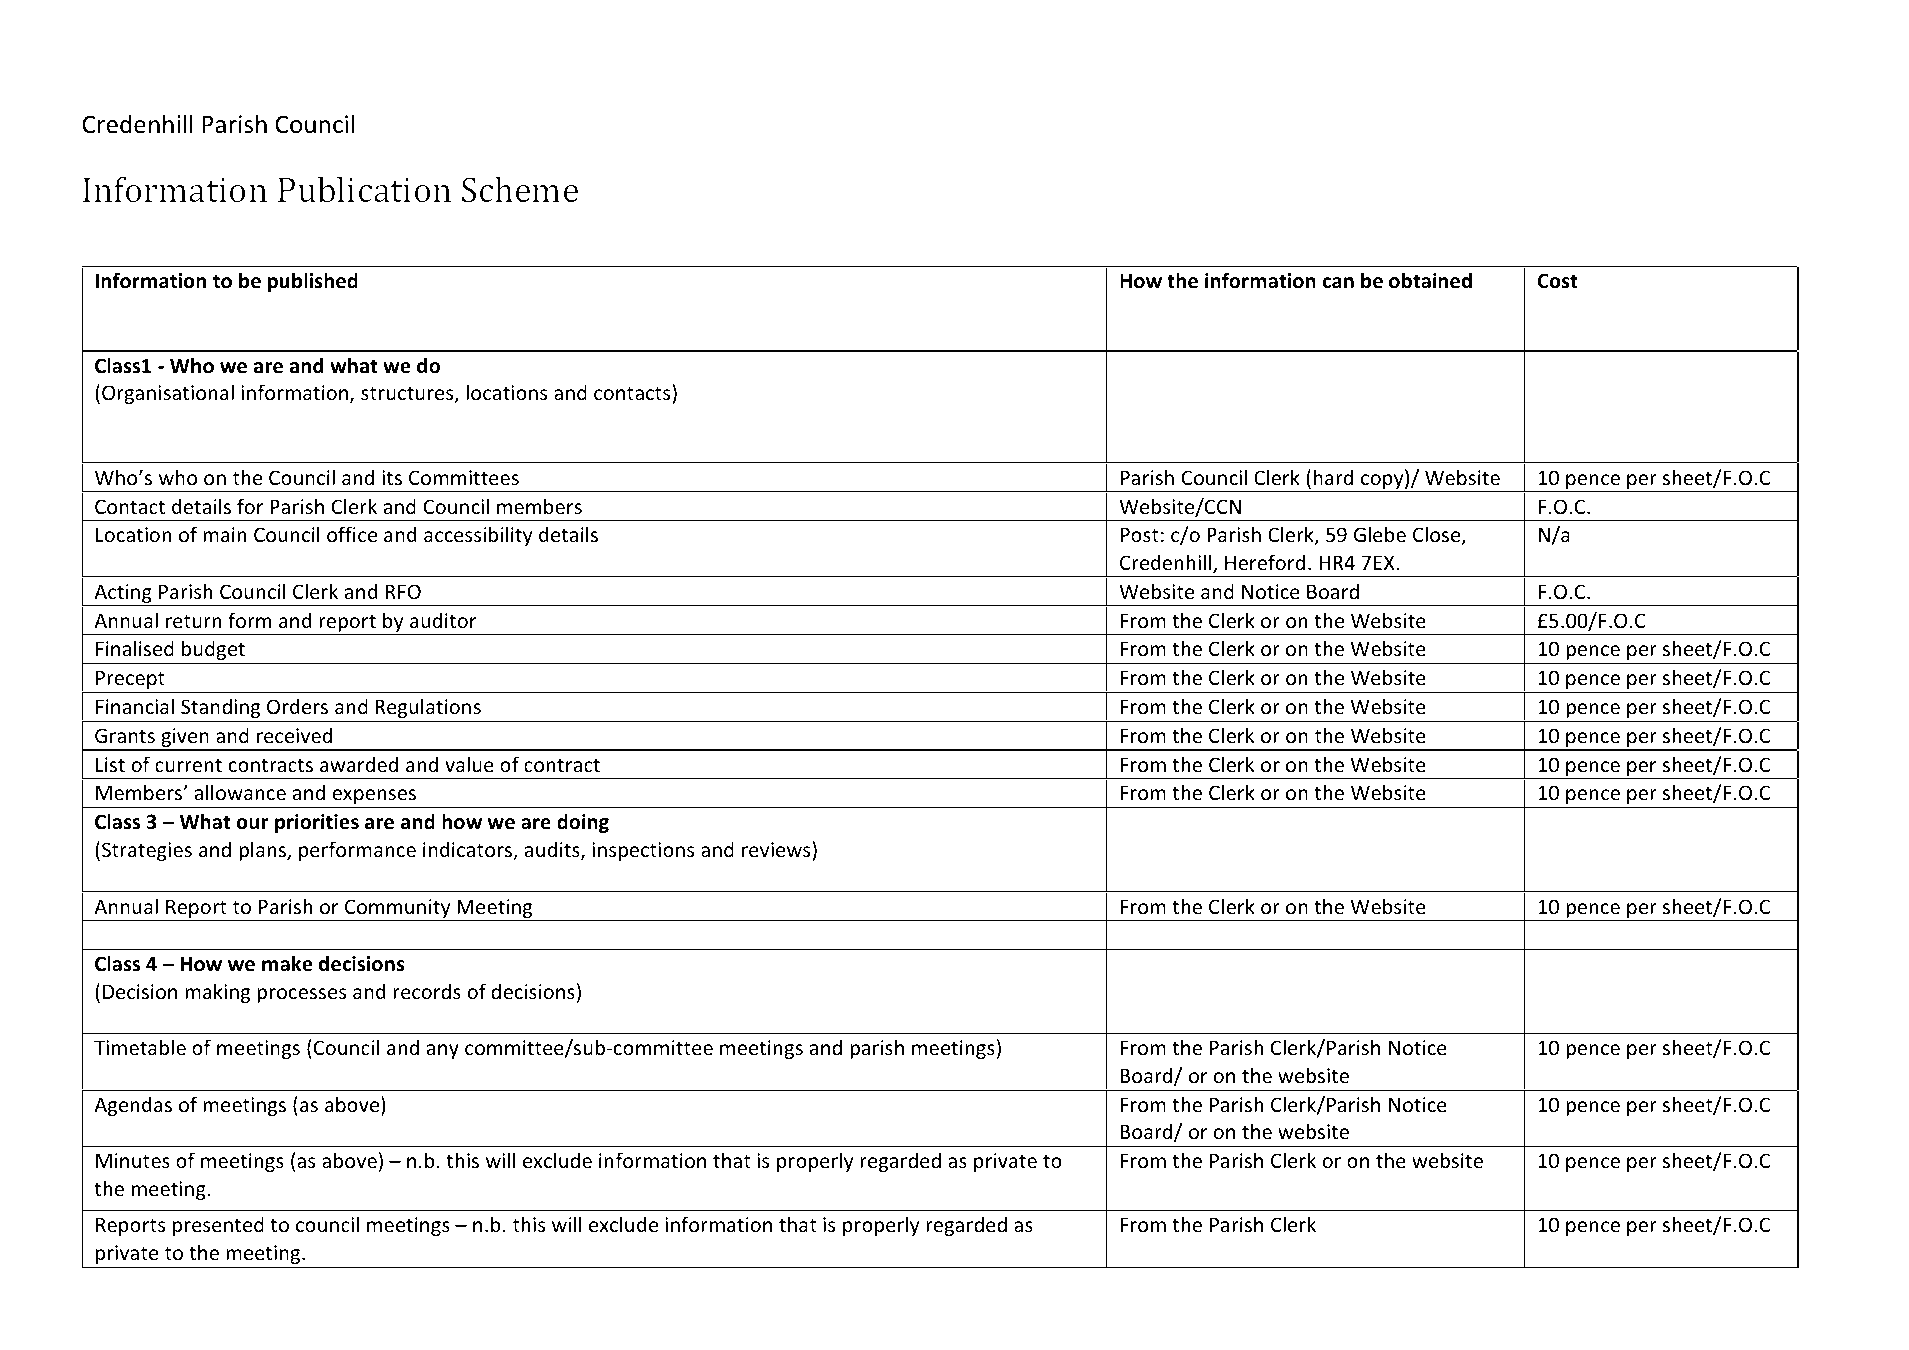  What do you see at coordinates (1140, 535) in the image?
I see `Post` at bounding box center [1140, 535].
